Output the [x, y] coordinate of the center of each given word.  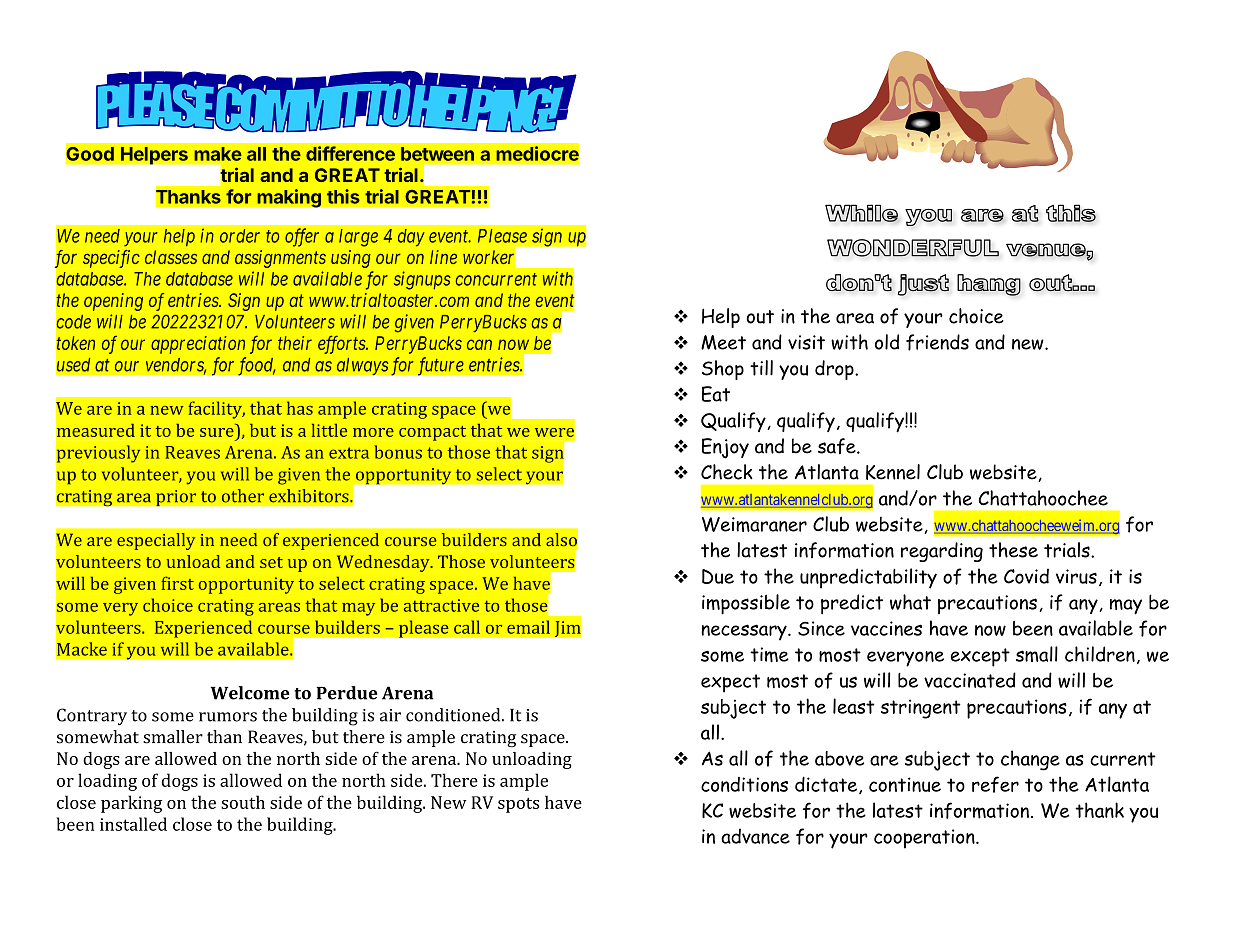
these [1013, 550]
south [243, 802]
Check [727, 472]
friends [937, 342]
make [218, 154]
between [437, 154]
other [243, 496]
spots [518, 805]
